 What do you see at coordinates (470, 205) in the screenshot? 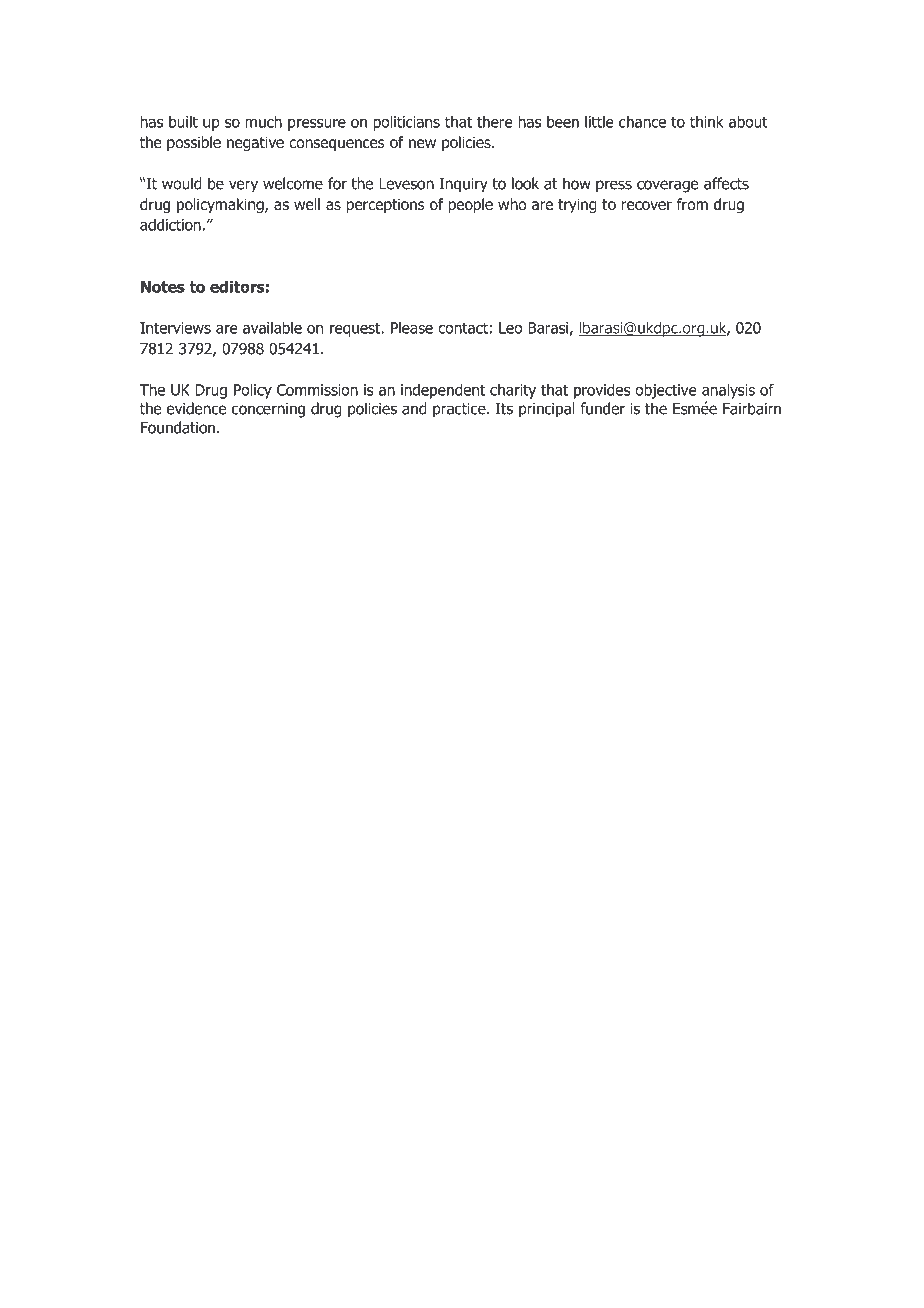
I see `people` at bounding box center [470, 205].
